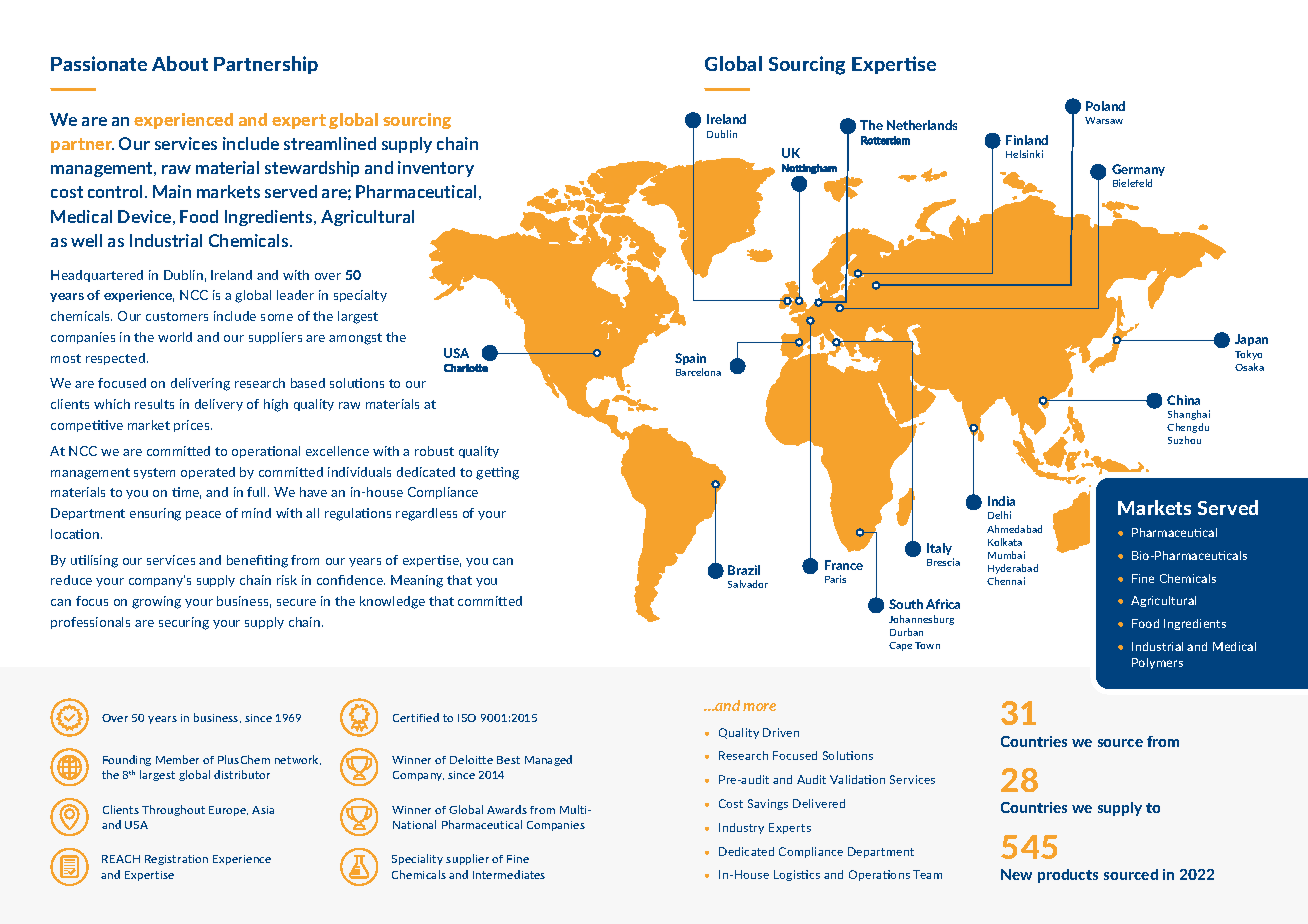  I want to click on Poland, so click(1105, 106).
